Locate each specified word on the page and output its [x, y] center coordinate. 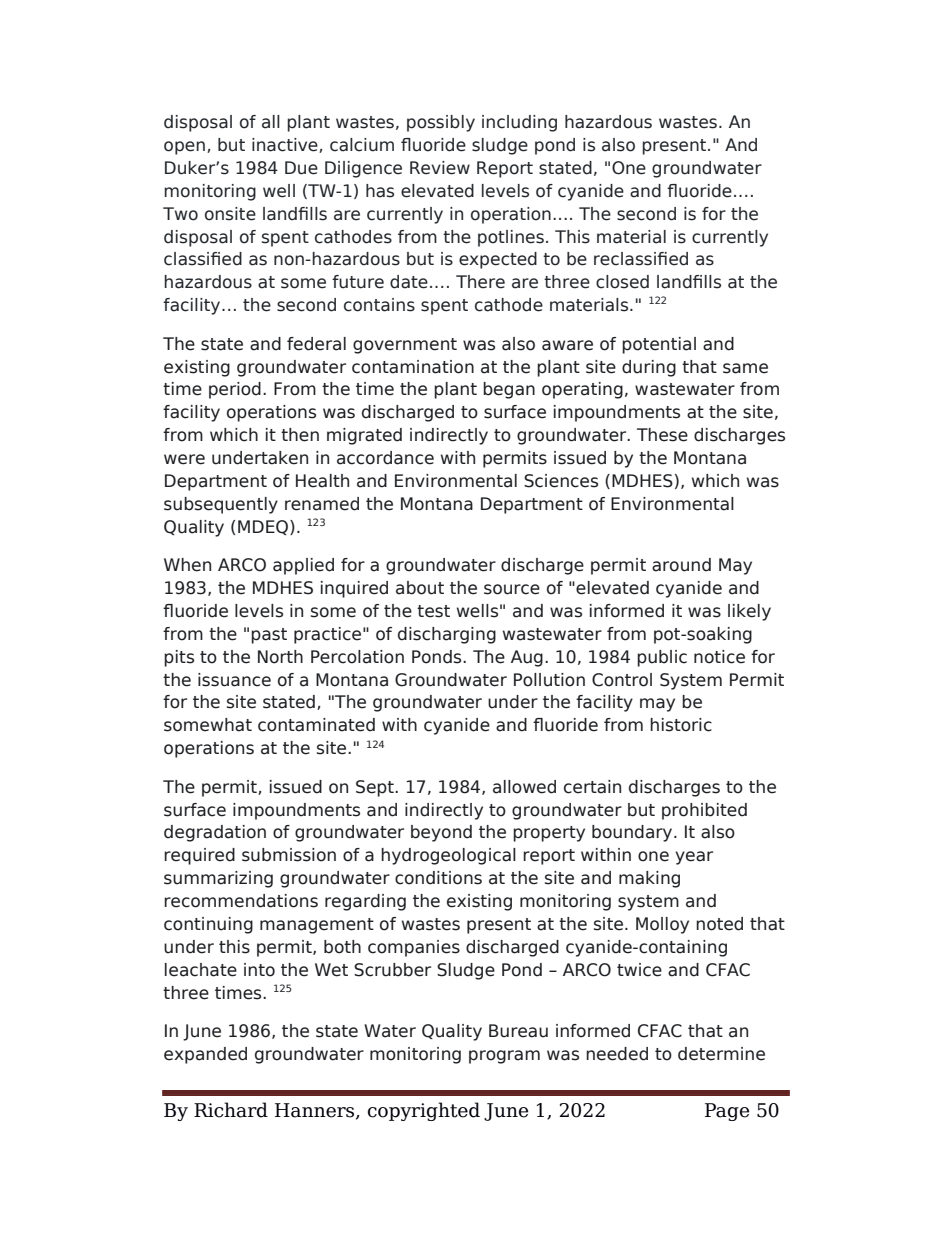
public [662, 658]
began [509, 390]
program [504, 1057]
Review [440, 168]
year [694, 858]
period [235, 390]
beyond [441, 833]
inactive [286, 145]
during [649, 368]
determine [721, 1054]
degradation [215, 833]
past [269, 636]
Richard [231, 1110]
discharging [447, 635]
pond [555, 146]
